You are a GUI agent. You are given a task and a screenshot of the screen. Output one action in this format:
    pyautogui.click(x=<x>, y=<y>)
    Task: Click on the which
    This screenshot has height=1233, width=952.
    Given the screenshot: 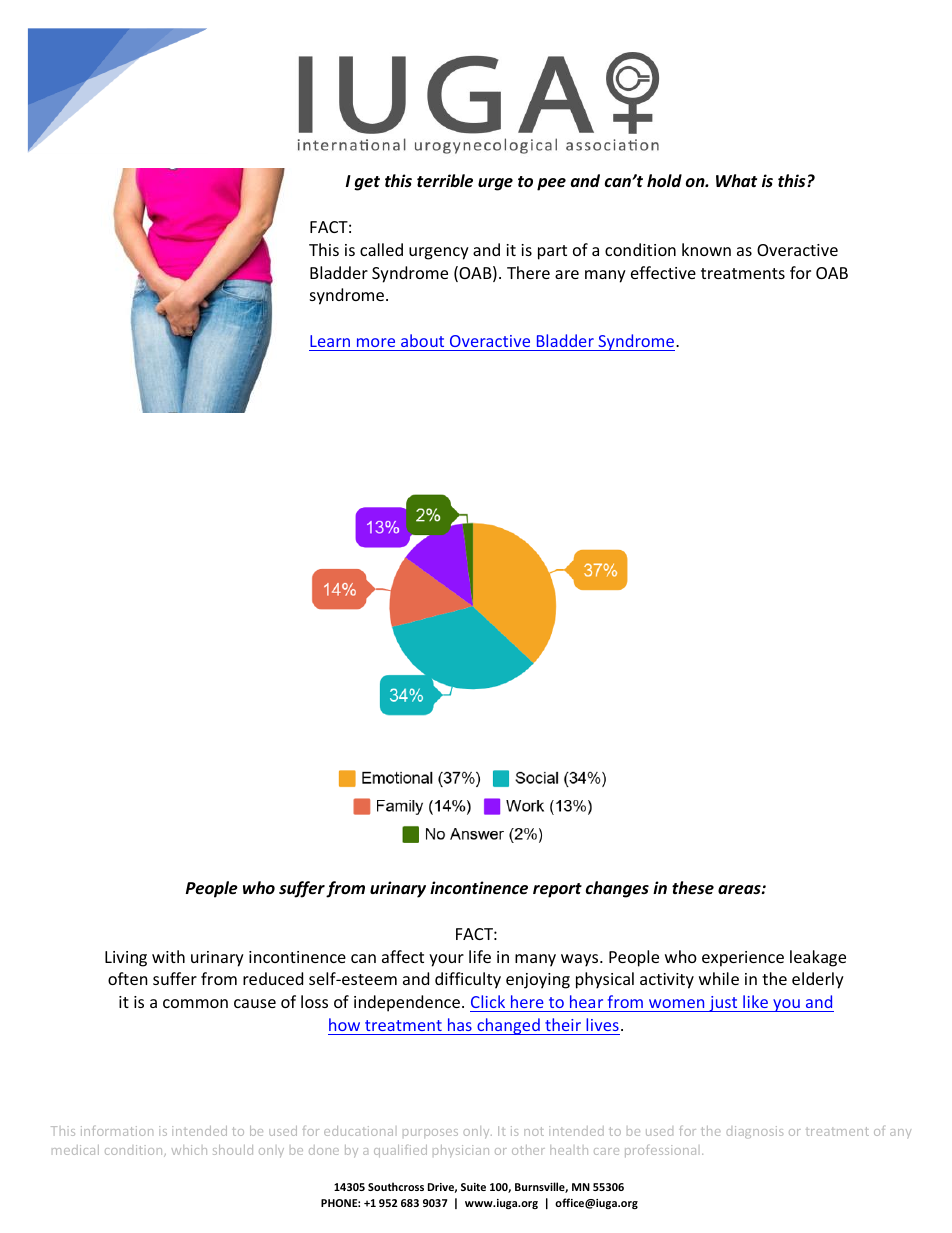 What is the action you would take?
    pyautogui.click(x=189, y=1150)
